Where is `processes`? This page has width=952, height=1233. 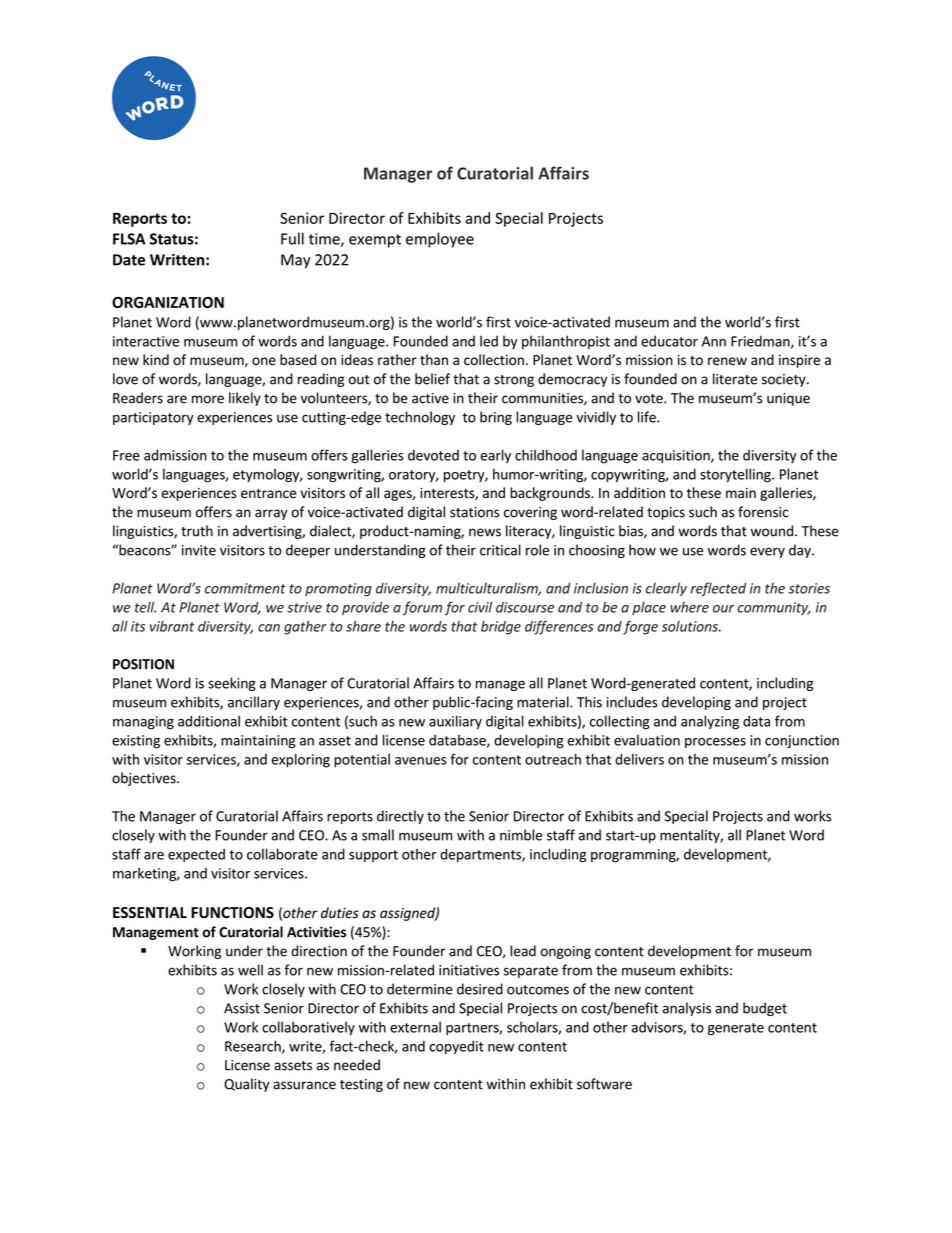 processes is located at coordinates (715, 743).
